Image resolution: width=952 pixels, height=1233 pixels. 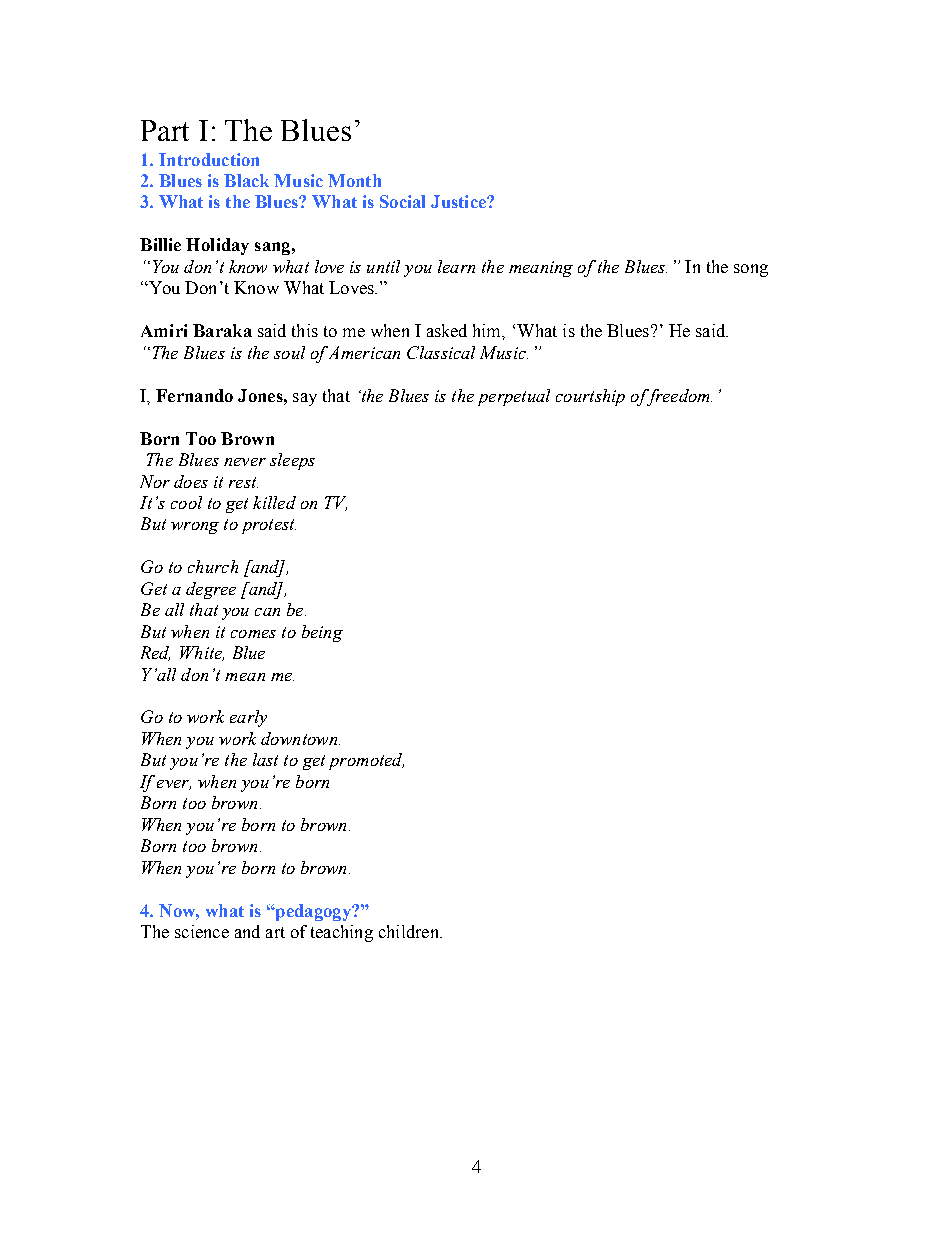 I want to click on promoted, so click(x=366, y=761).
